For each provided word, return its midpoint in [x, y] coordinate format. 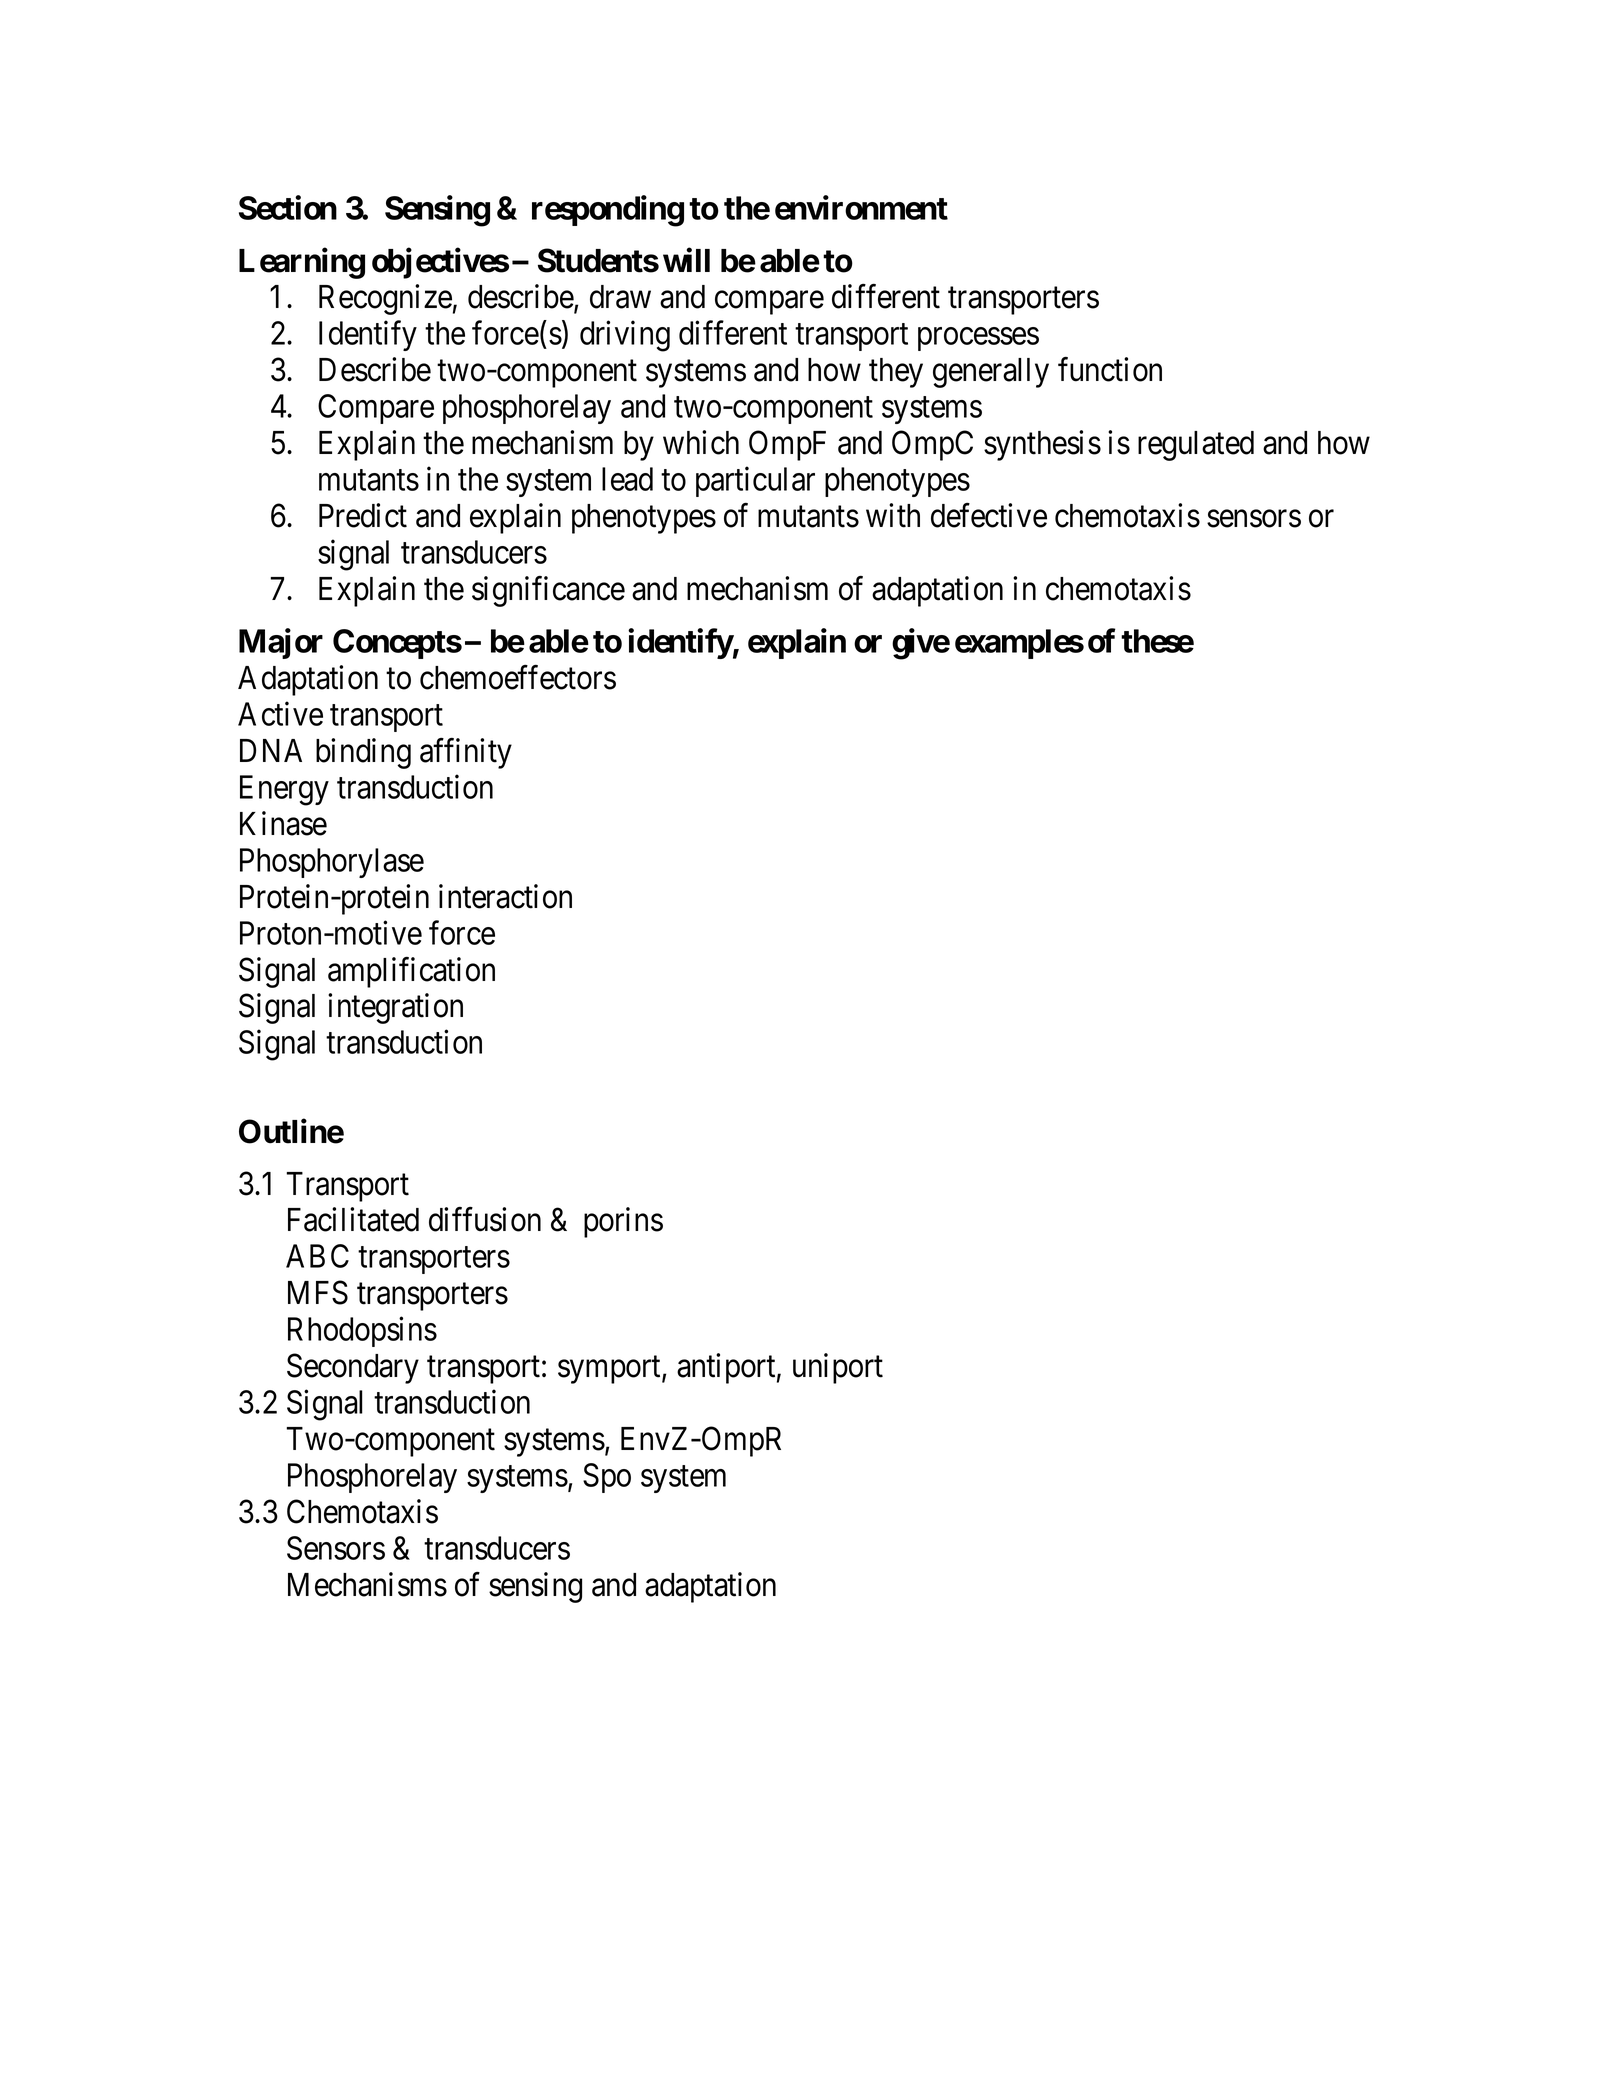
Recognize [385, 299]
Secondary [353, 1368]
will [686, 260]
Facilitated [353, 1219]
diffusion [485, 1219]
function [1110, 369]
